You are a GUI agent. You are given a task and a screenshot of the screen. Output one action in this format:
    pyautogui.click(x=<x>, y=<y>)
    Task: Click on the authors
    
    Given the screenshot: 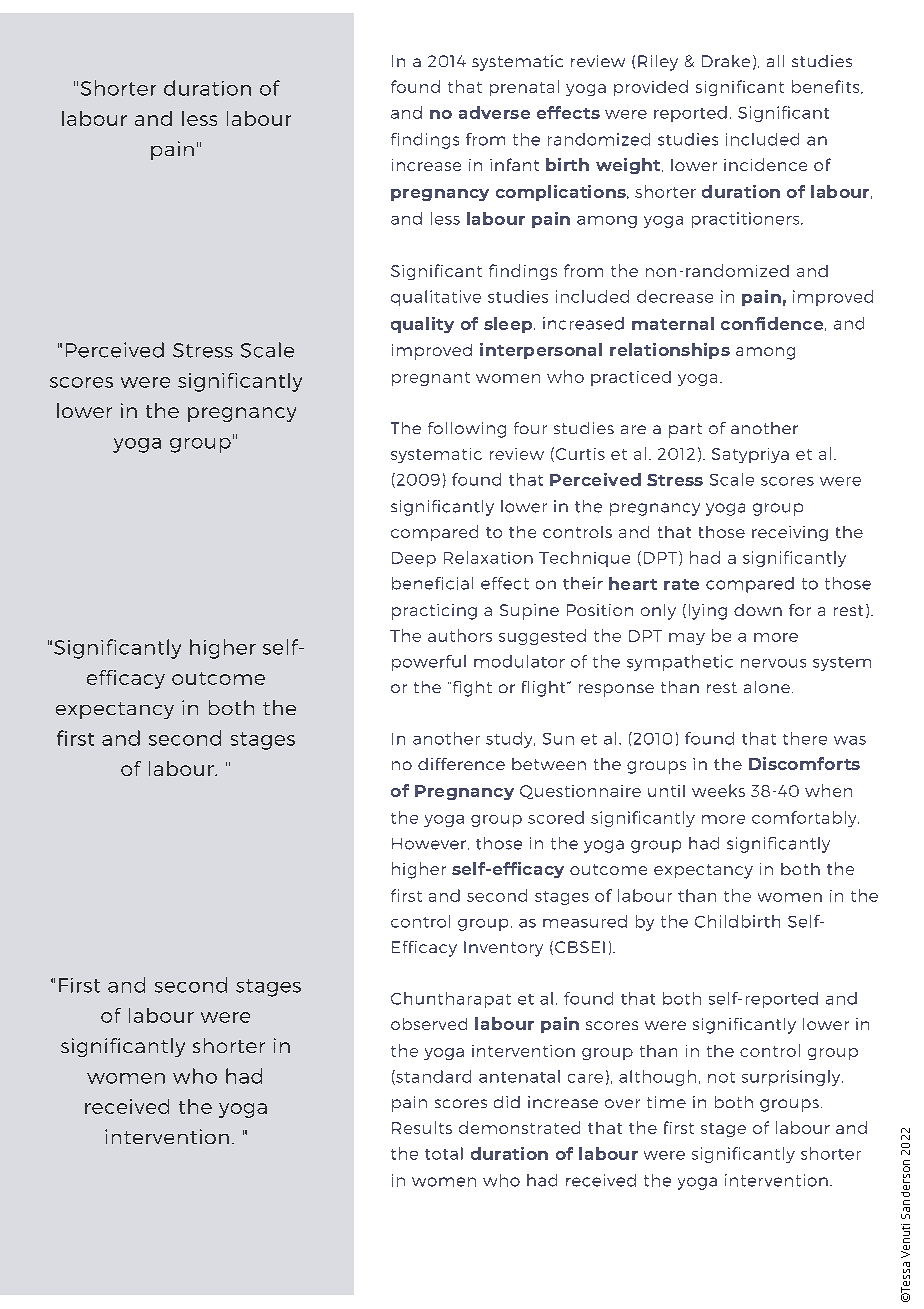 What is the action you would take?
    pyautogui.click(x=460, y=635)
